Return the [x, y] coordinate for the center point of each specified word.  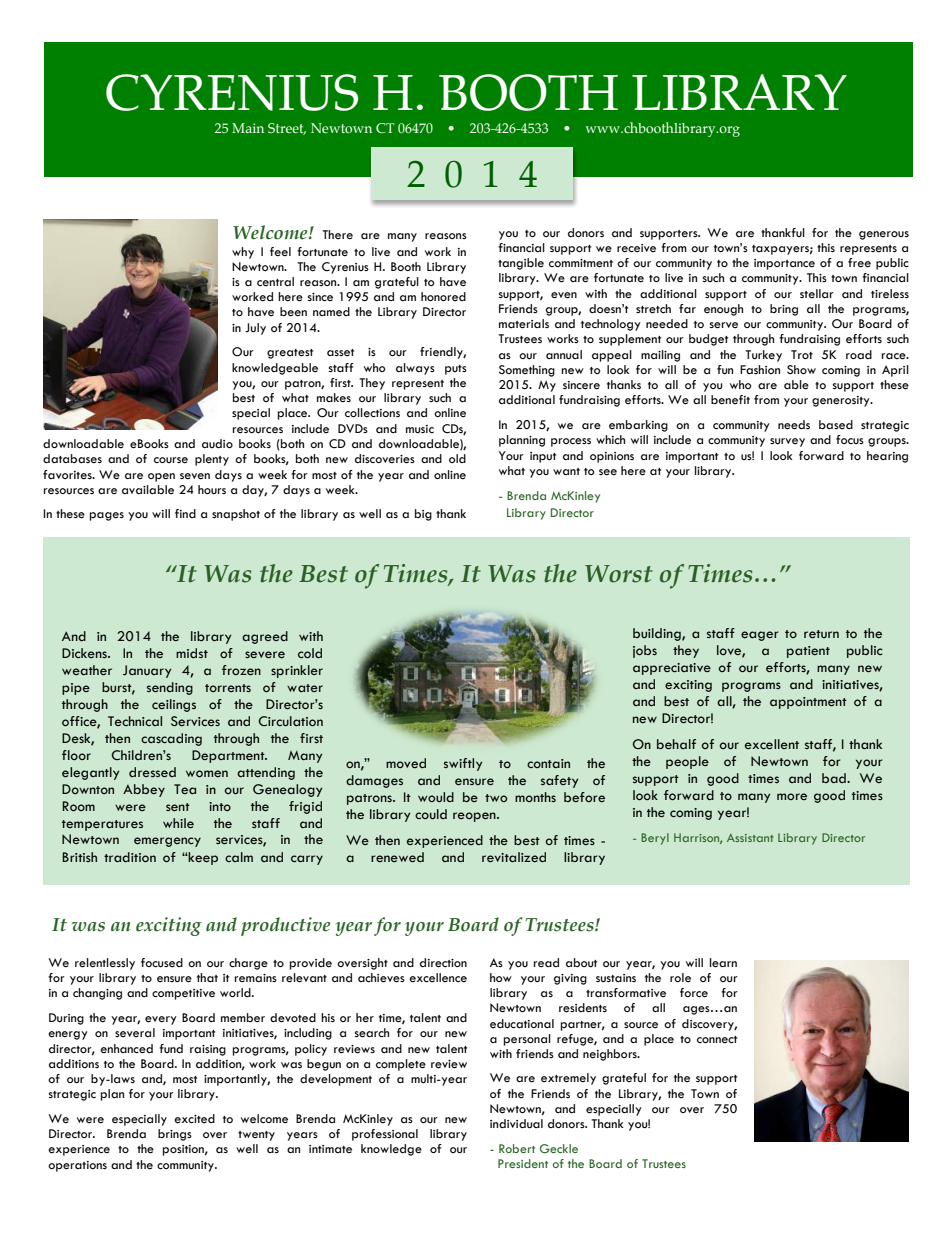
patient [808, 652]
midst [192, 653]
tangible [521, 264]
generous [884, 235]
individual [516, 1124]
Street [287, 129]
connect [717, 1040]
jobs [645, 651]
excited [194, 1119]
